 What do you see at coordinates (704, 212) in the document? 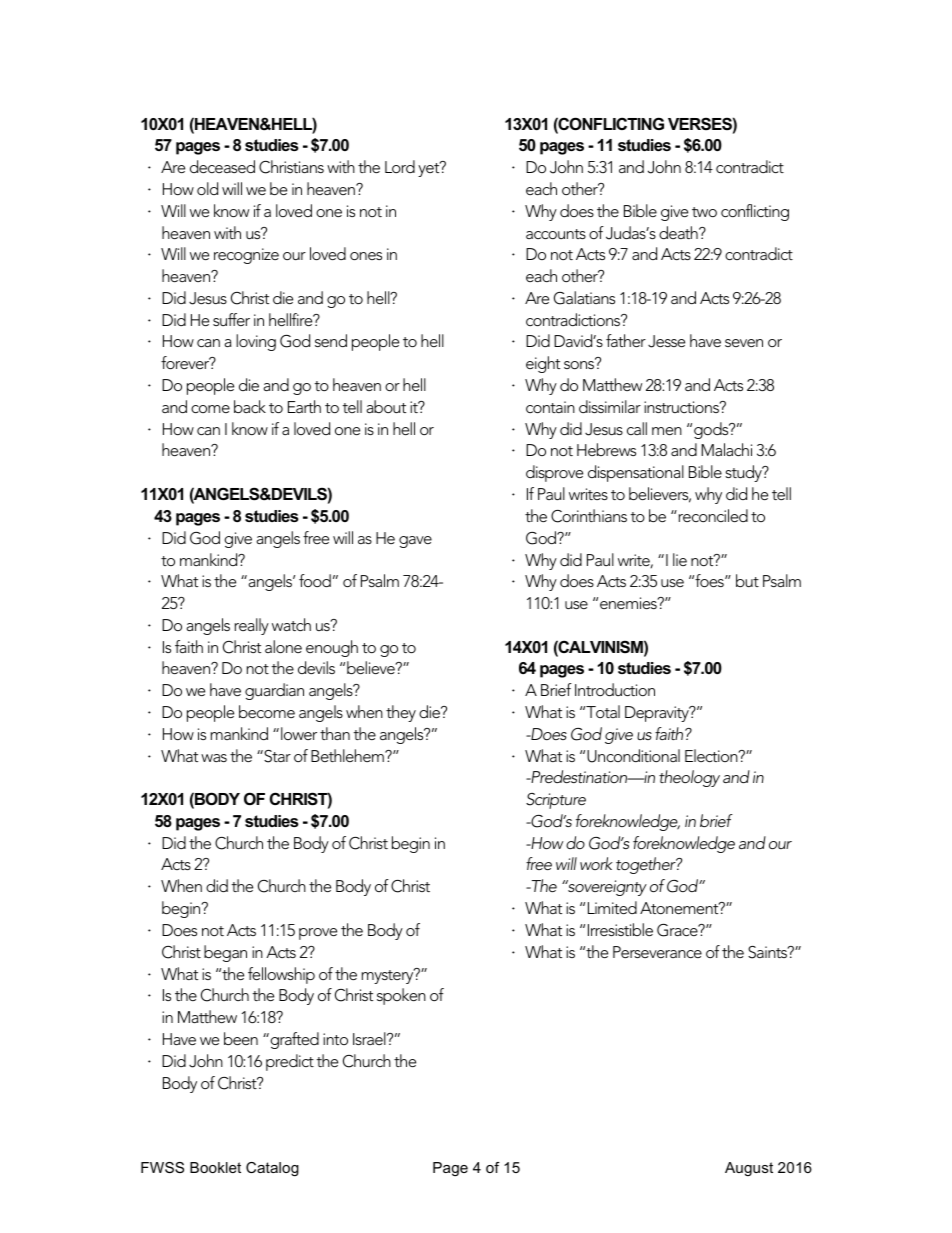
I see `two` at bounding box center [704, 212].
